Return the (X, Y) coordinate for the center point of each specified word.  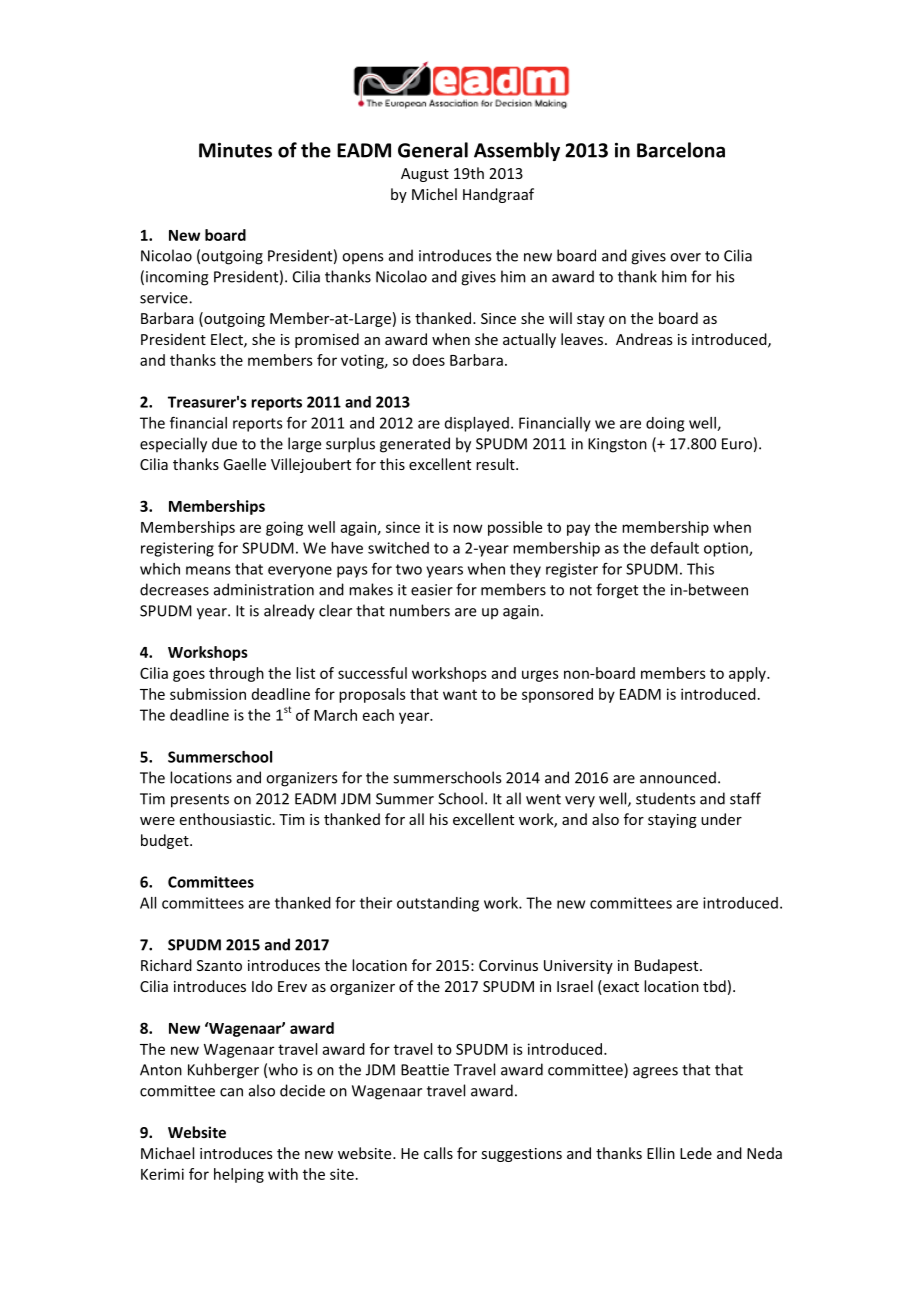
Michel (434, 194)
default (675, 547)
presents (200, 801)
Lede (696, 1153)
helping (239, 1175)
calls (438, 1153)
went (543, 799)
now (468, 528)
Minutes (235, 150)
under (721, 819)
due (224, 443)
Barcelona (681, 150)
